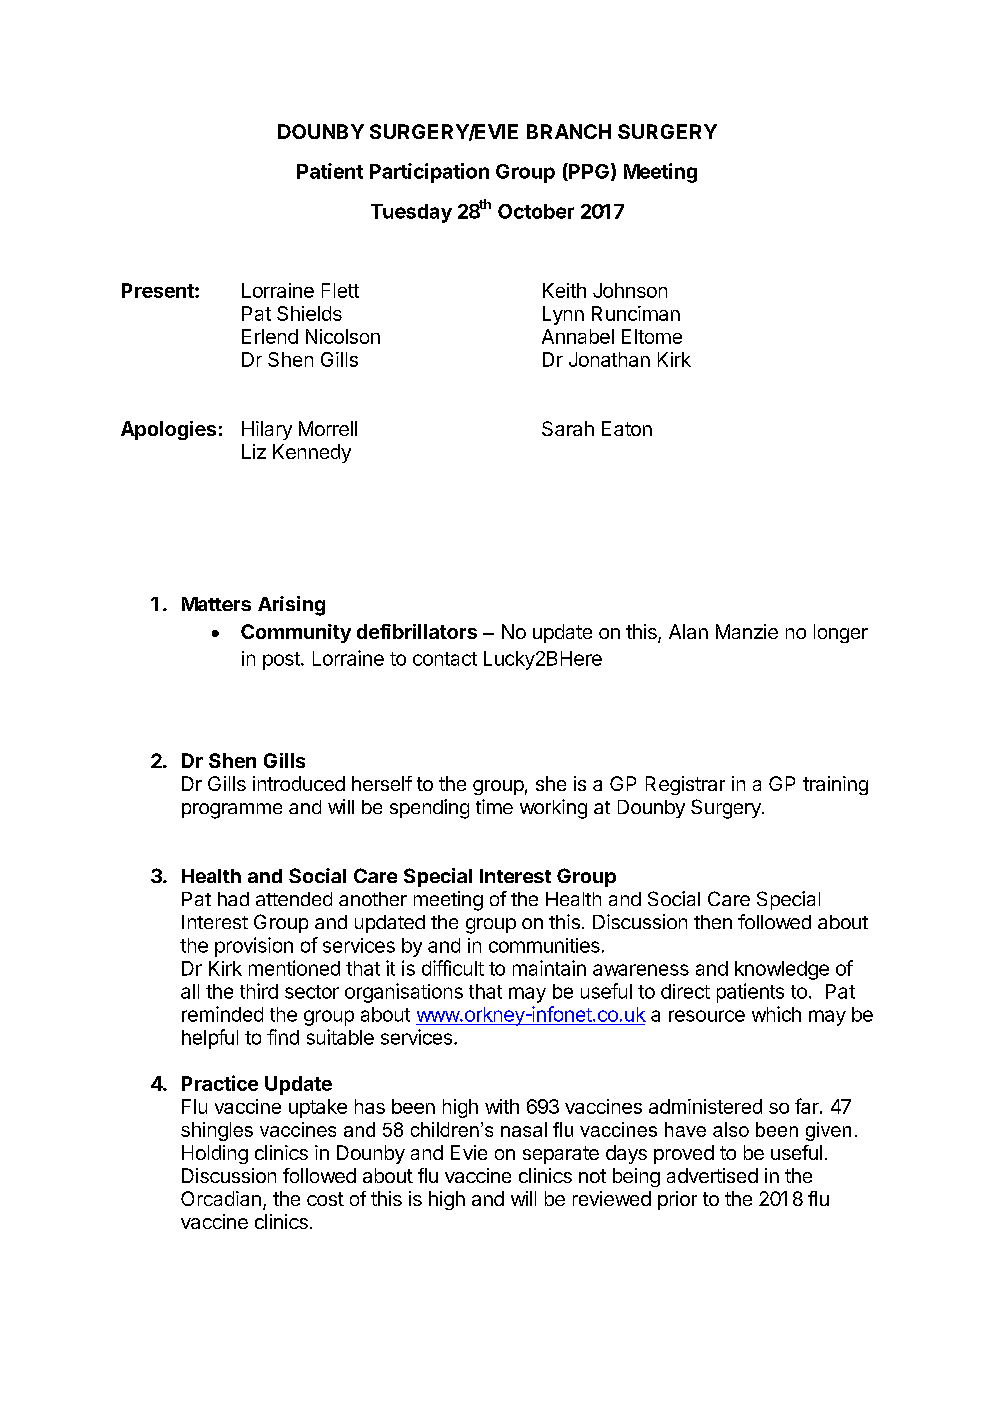  What do you see at coordinates (254, 947) in the image?
I see `provision` at bounding box center [254, 947].
